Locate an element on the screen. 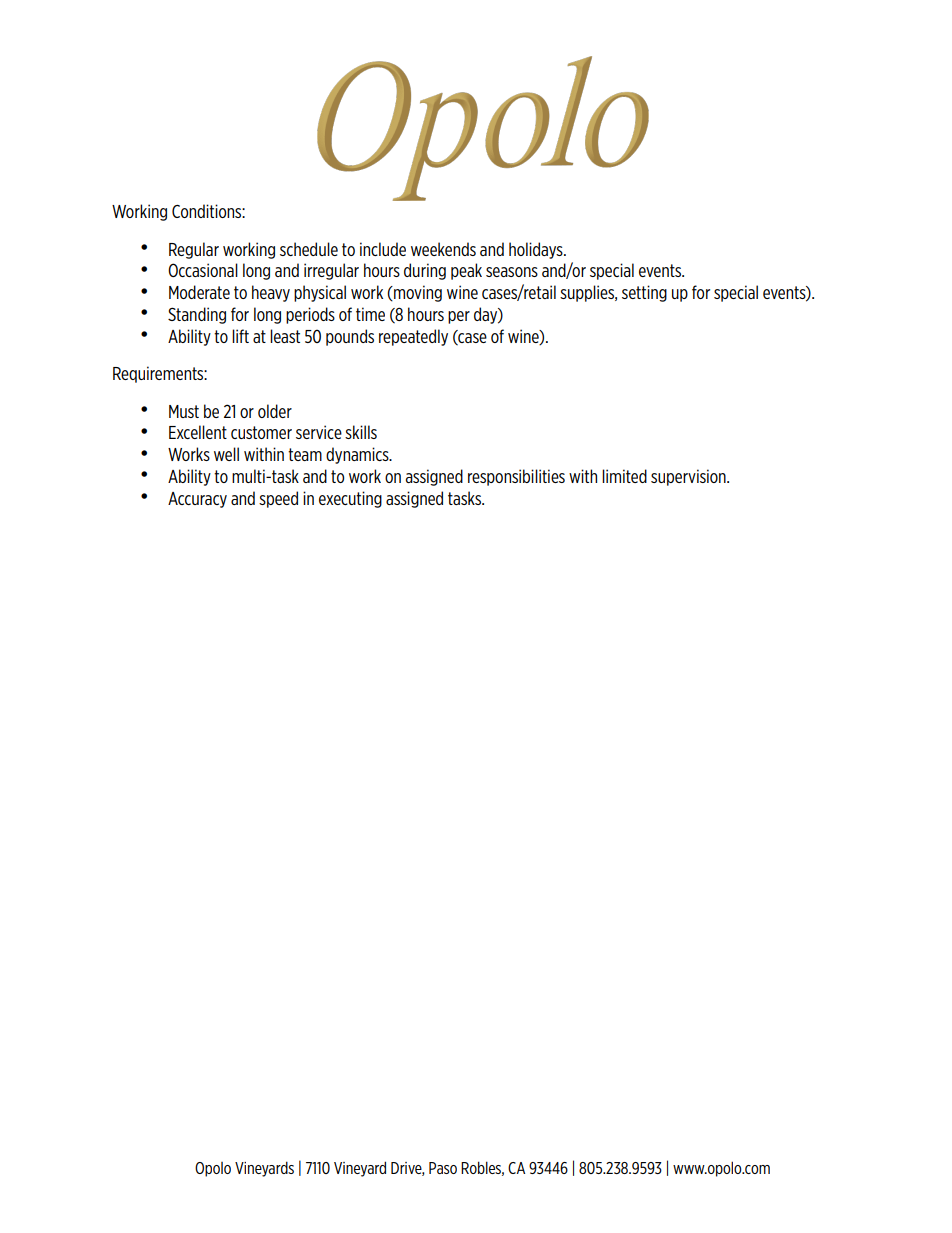 Image resolution: width=952 pixels, height=1233 pixels. skills is located at coordinates (361, 432).
